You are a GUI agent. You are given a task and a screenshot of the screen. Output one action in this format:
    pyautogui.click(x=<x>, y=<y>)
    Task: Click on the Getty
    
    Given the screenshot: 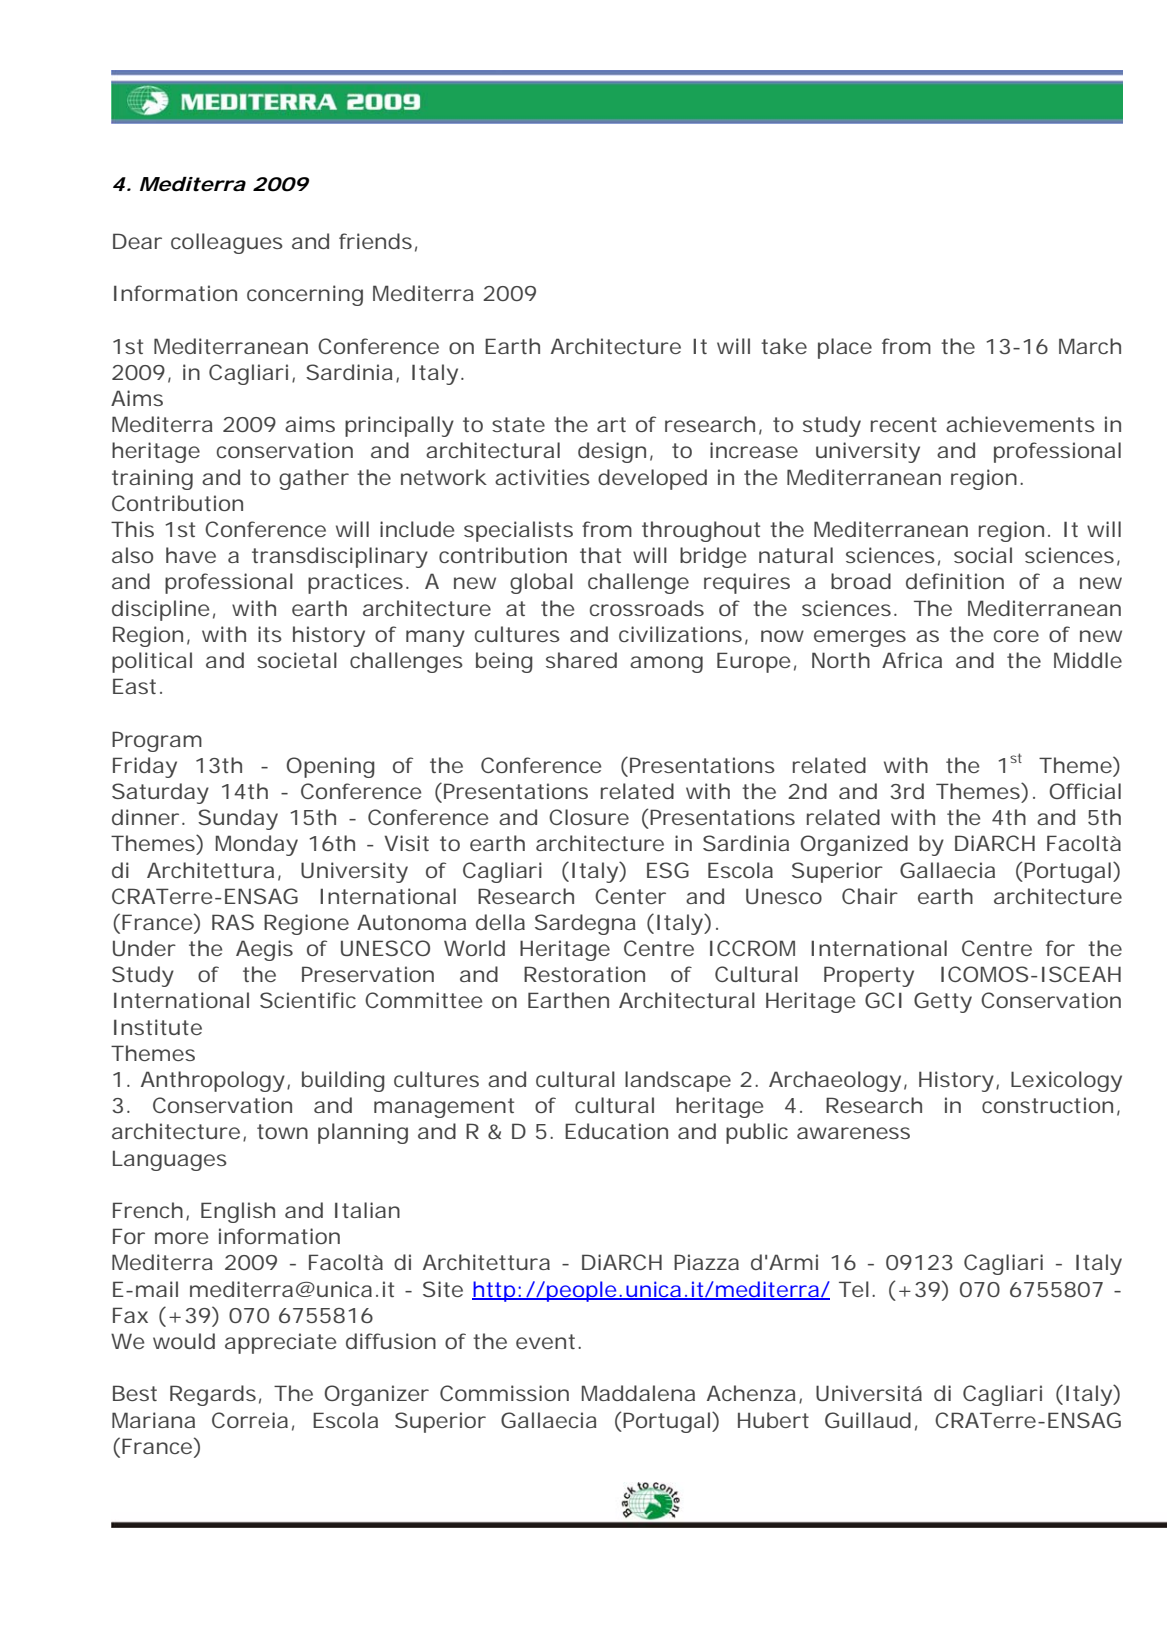 What is the action you would take?
    pyautogui.click(x=943, y=1002)
